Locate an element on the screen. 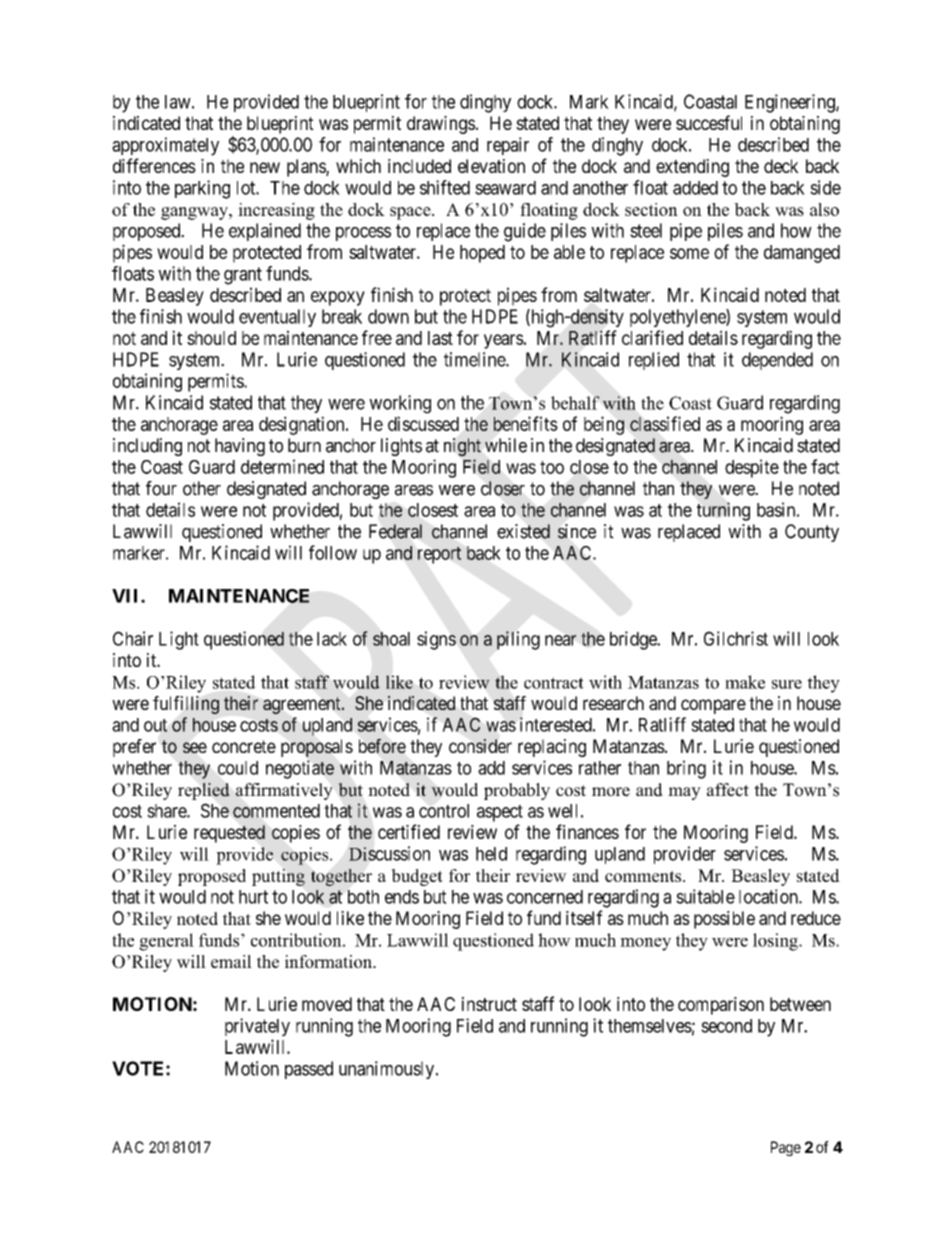 Image resolution: width=952 pixels, height=1233 pixels. repair is located at coordinates (508, 146).
